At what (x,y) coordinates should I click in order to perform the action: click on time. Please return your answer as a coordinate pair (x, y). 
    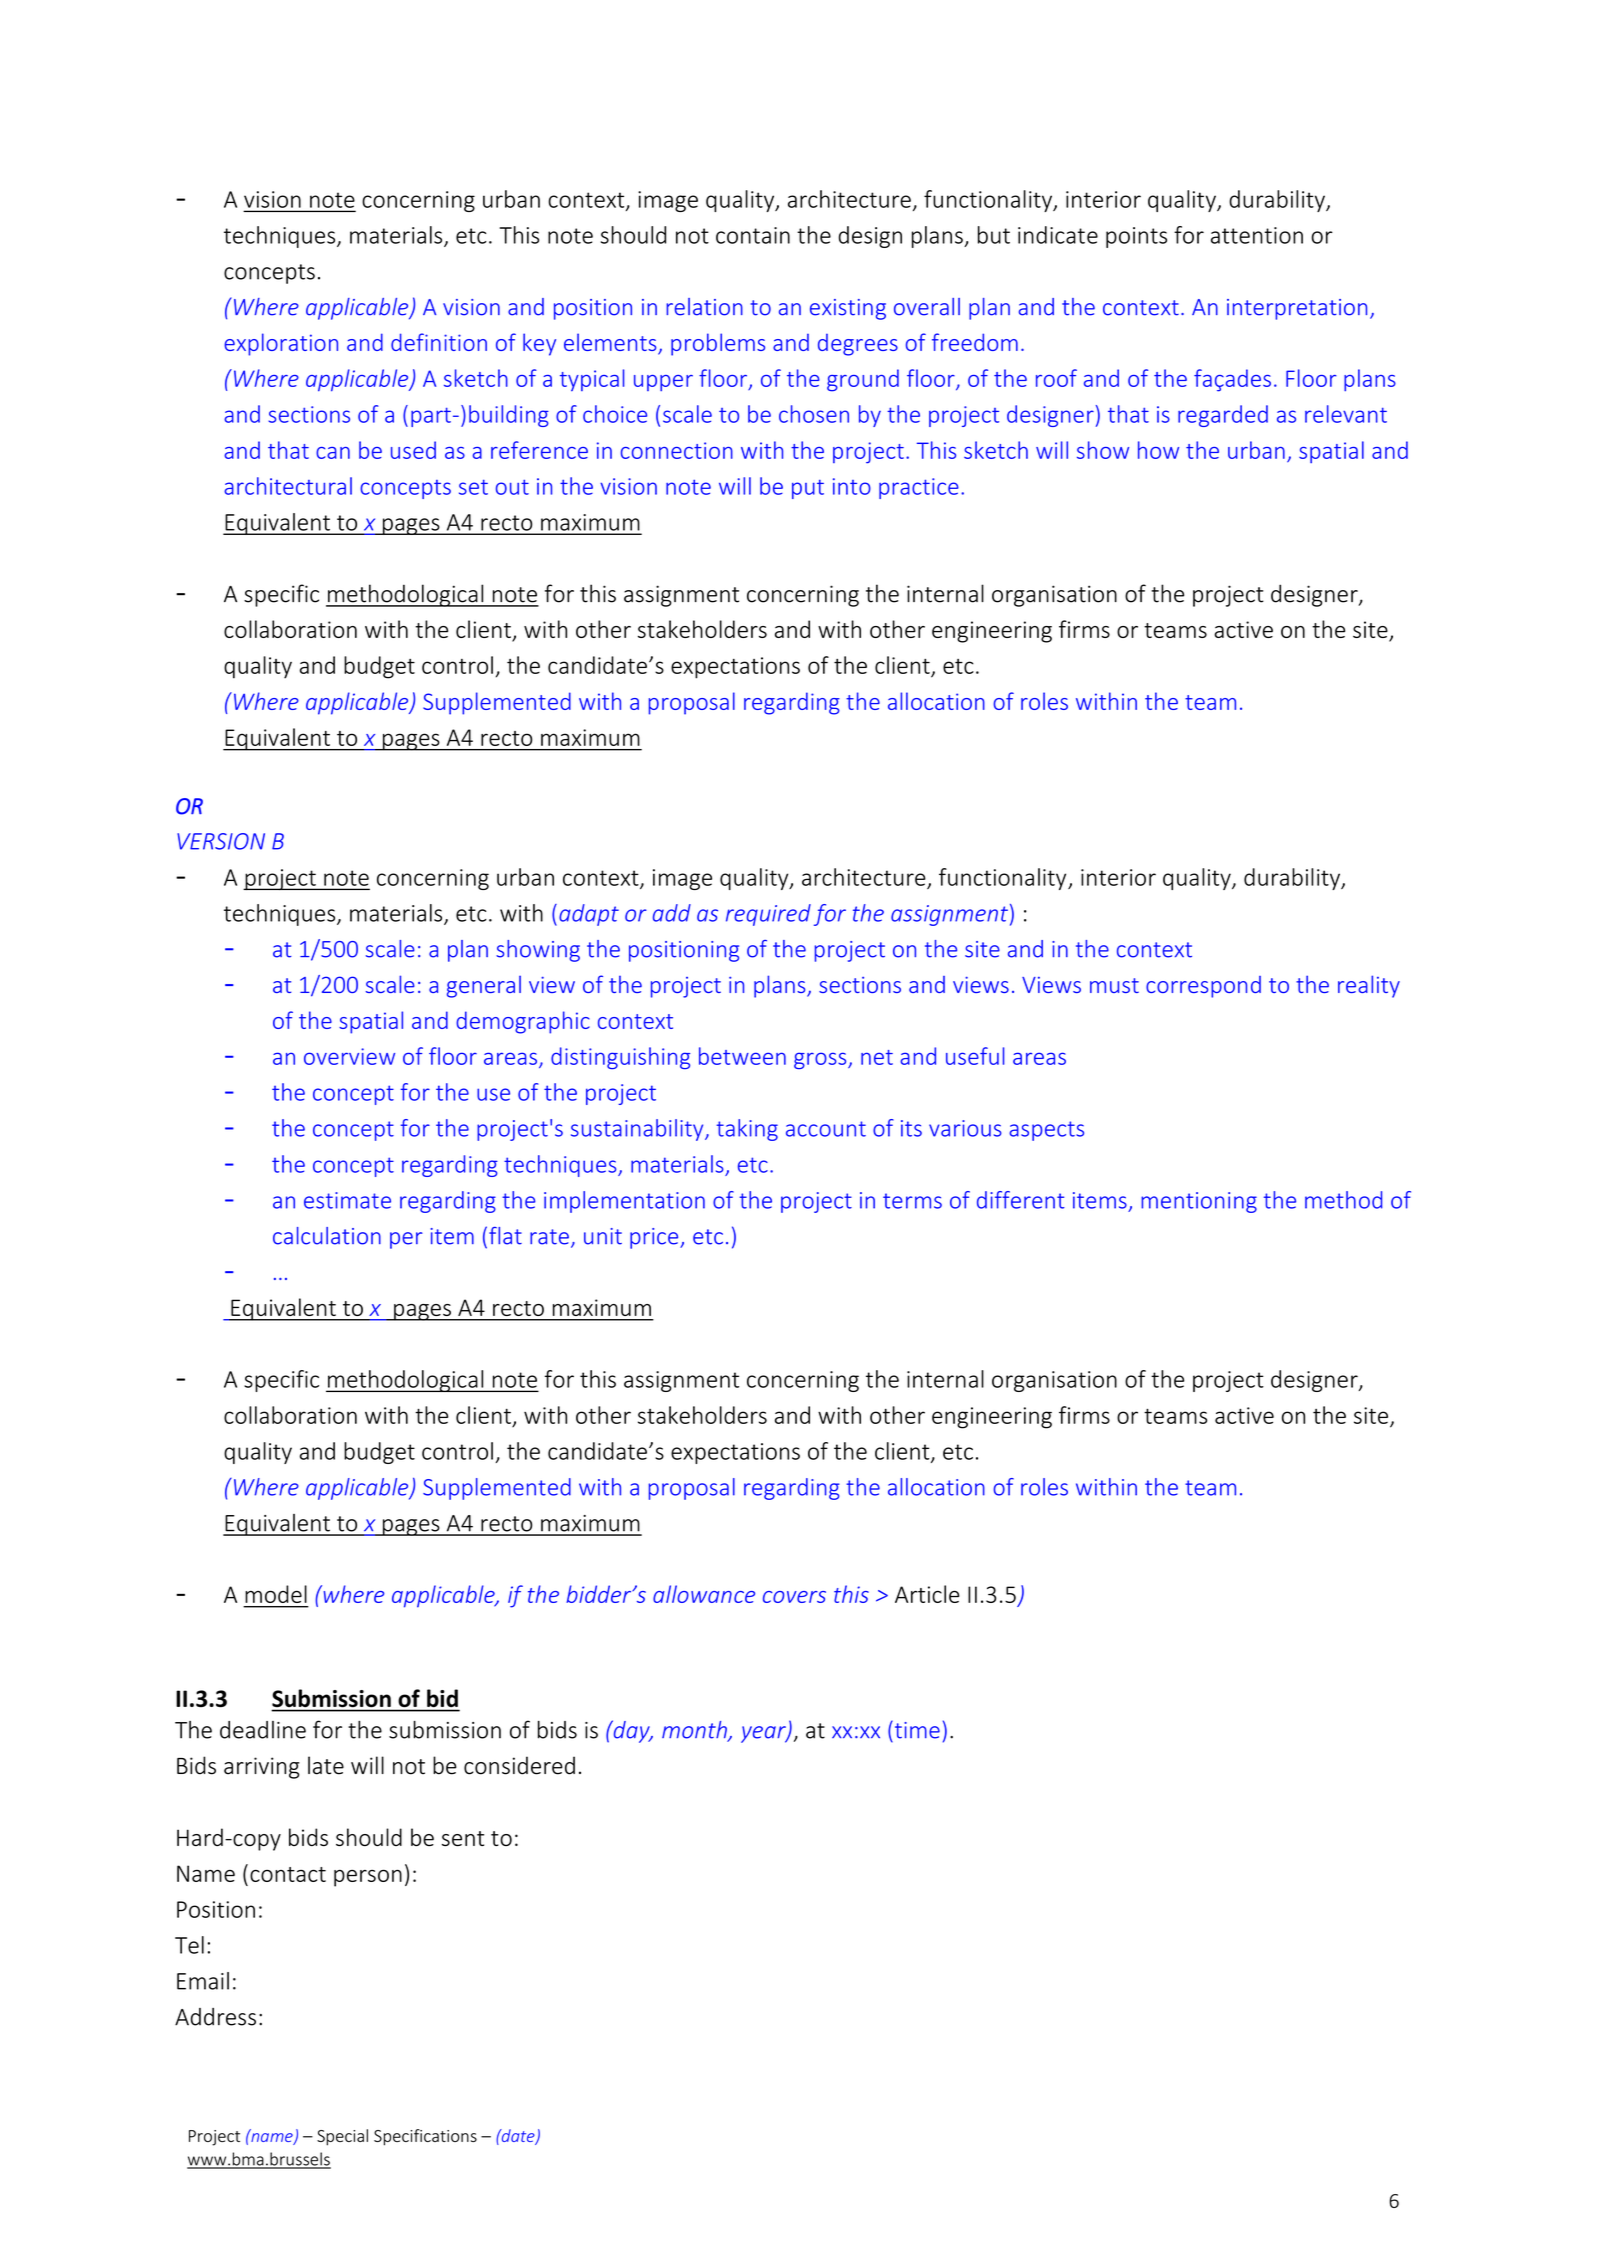
    Looking at the image, I should click on (916, 1730).
